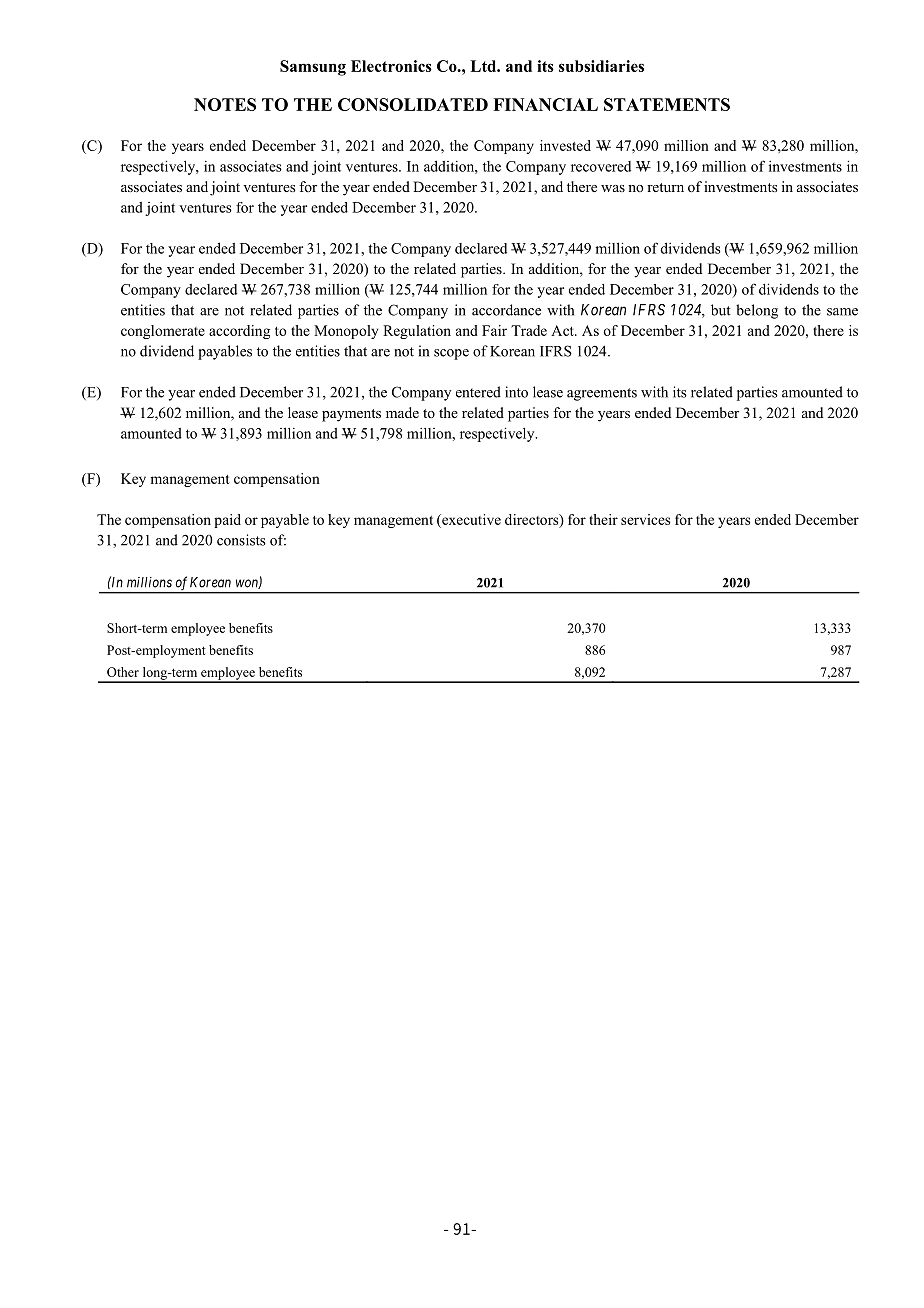 This document has height=1308, width=924. I want to click on FINANCIAL, so click(545, 104).
